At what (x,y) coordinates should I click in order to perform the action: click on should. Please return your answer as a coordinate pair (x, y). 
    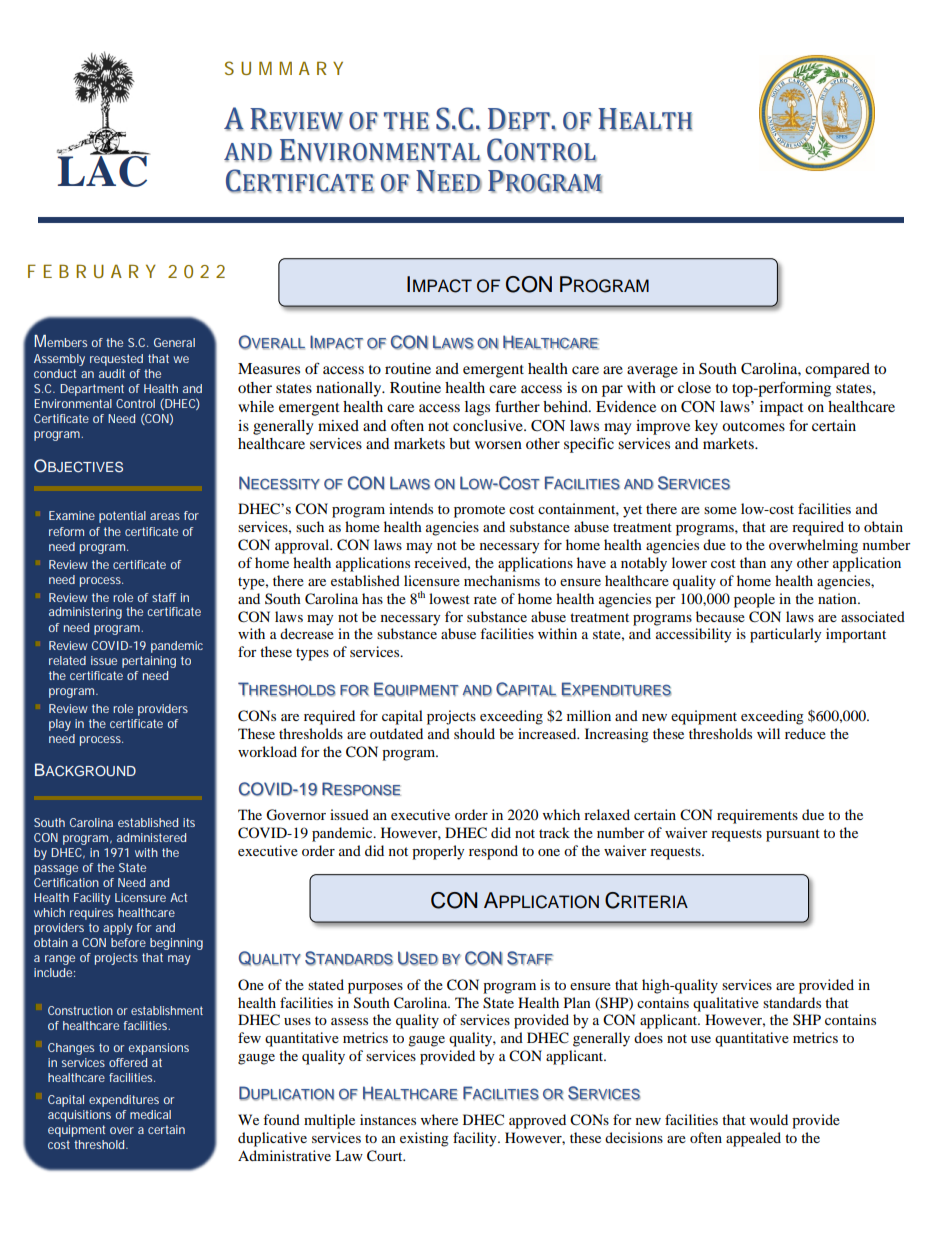
    Looking at the image, I should click on (474, 733).
